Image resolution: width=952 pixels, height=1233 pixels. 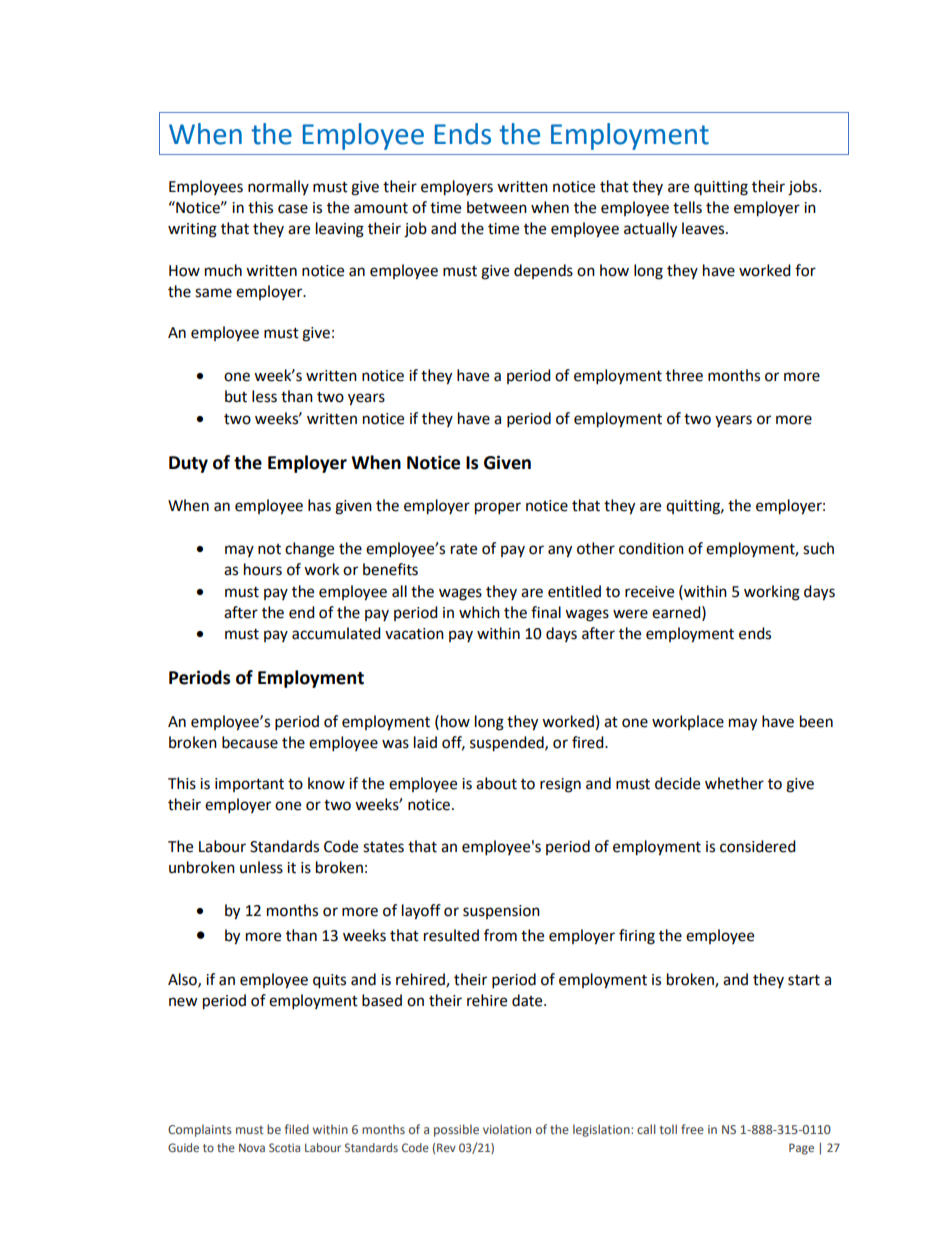 I want to click on proper, so click(x=498, y=508).
